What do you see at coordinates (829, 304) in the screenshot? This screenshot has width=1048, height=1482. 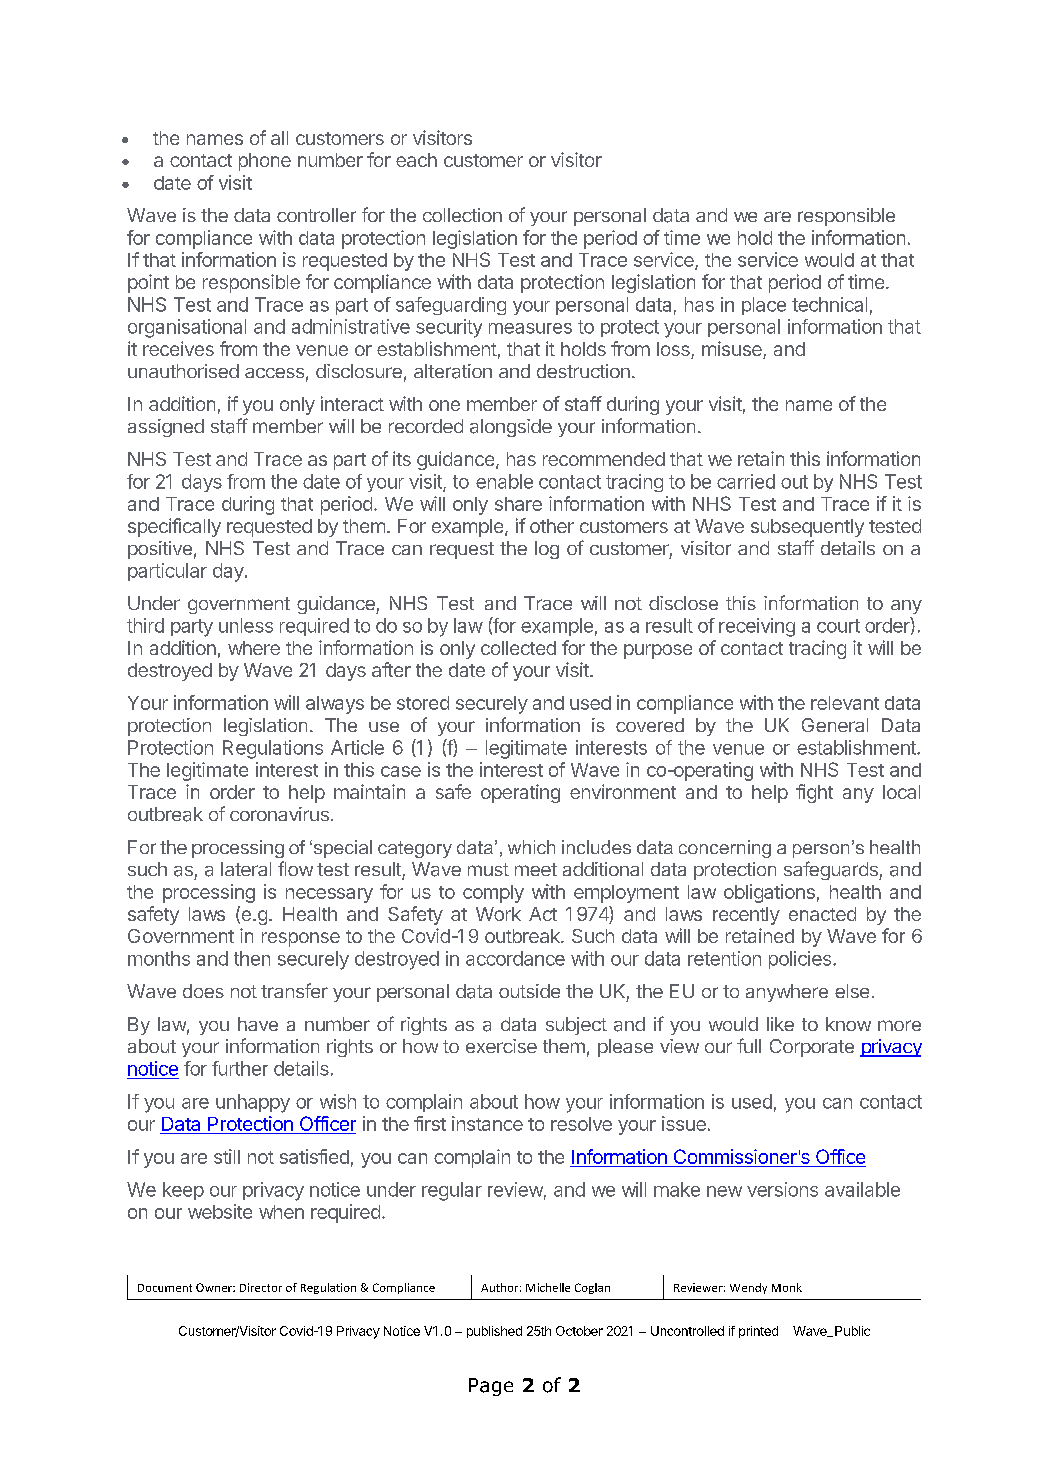 I see `technical` at bounding box center [829, 304].
